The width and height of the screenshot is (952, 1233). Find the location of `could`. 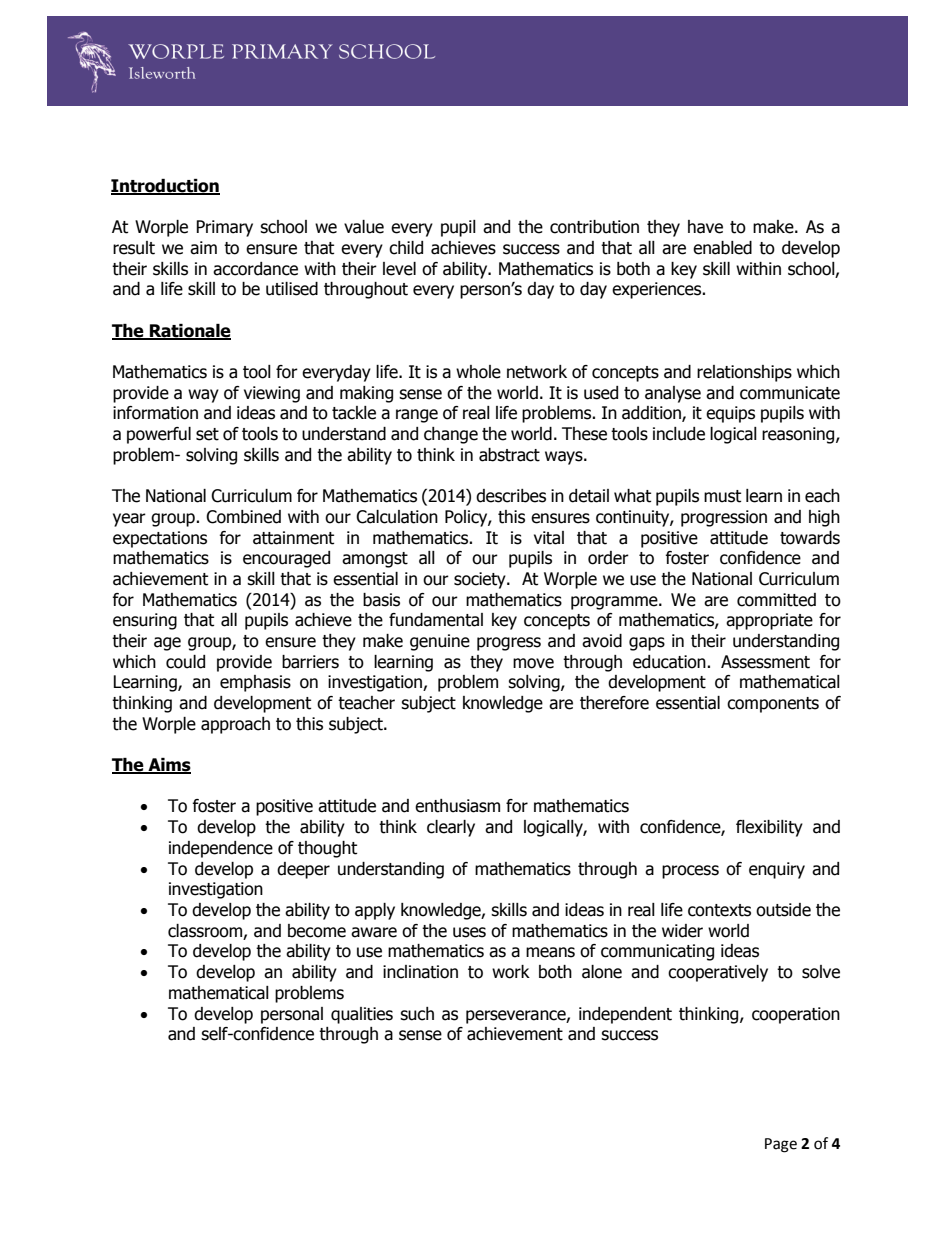

could is located at coordinates (185, 662).
